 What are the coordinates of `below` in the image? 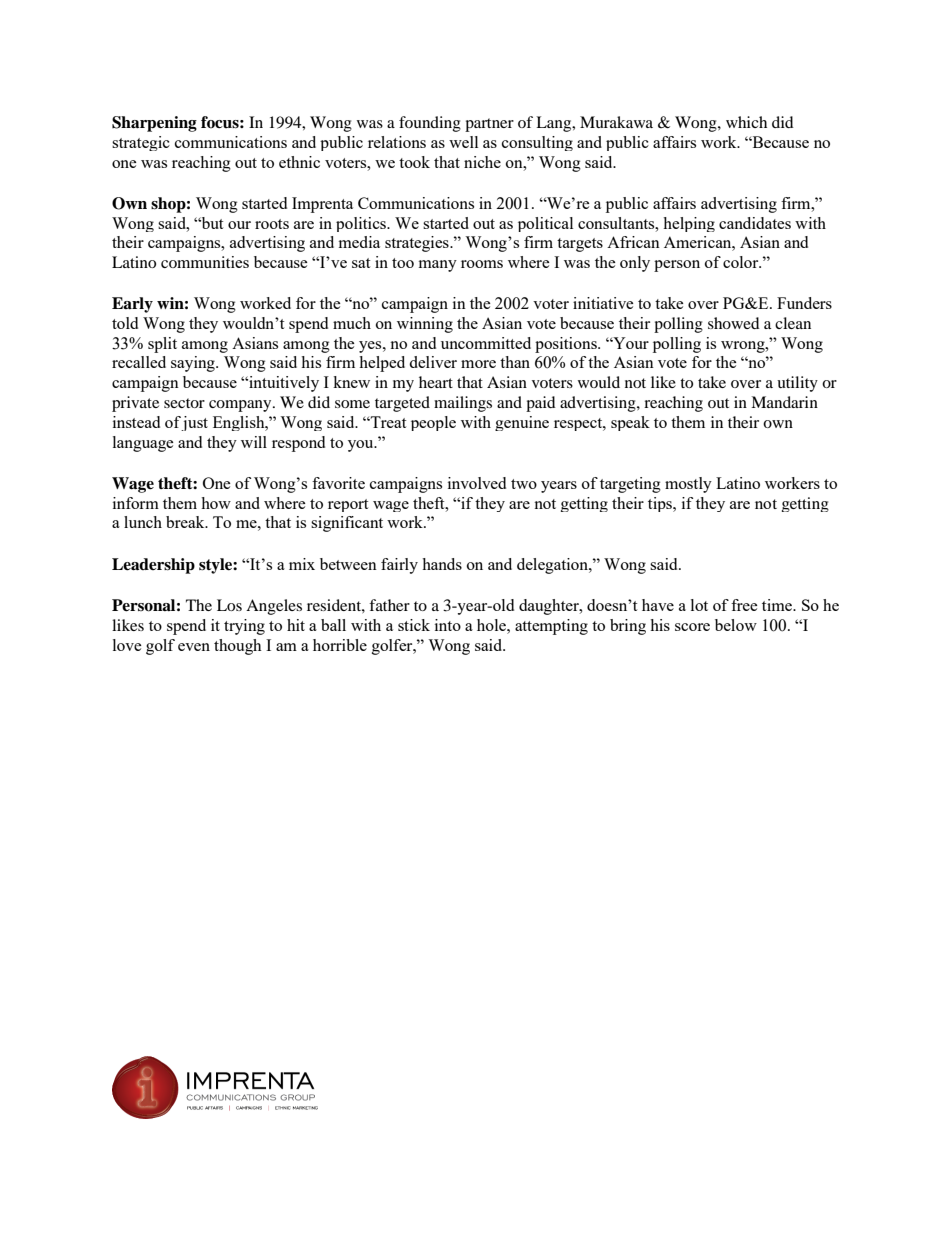 It's located at (736, 625).
